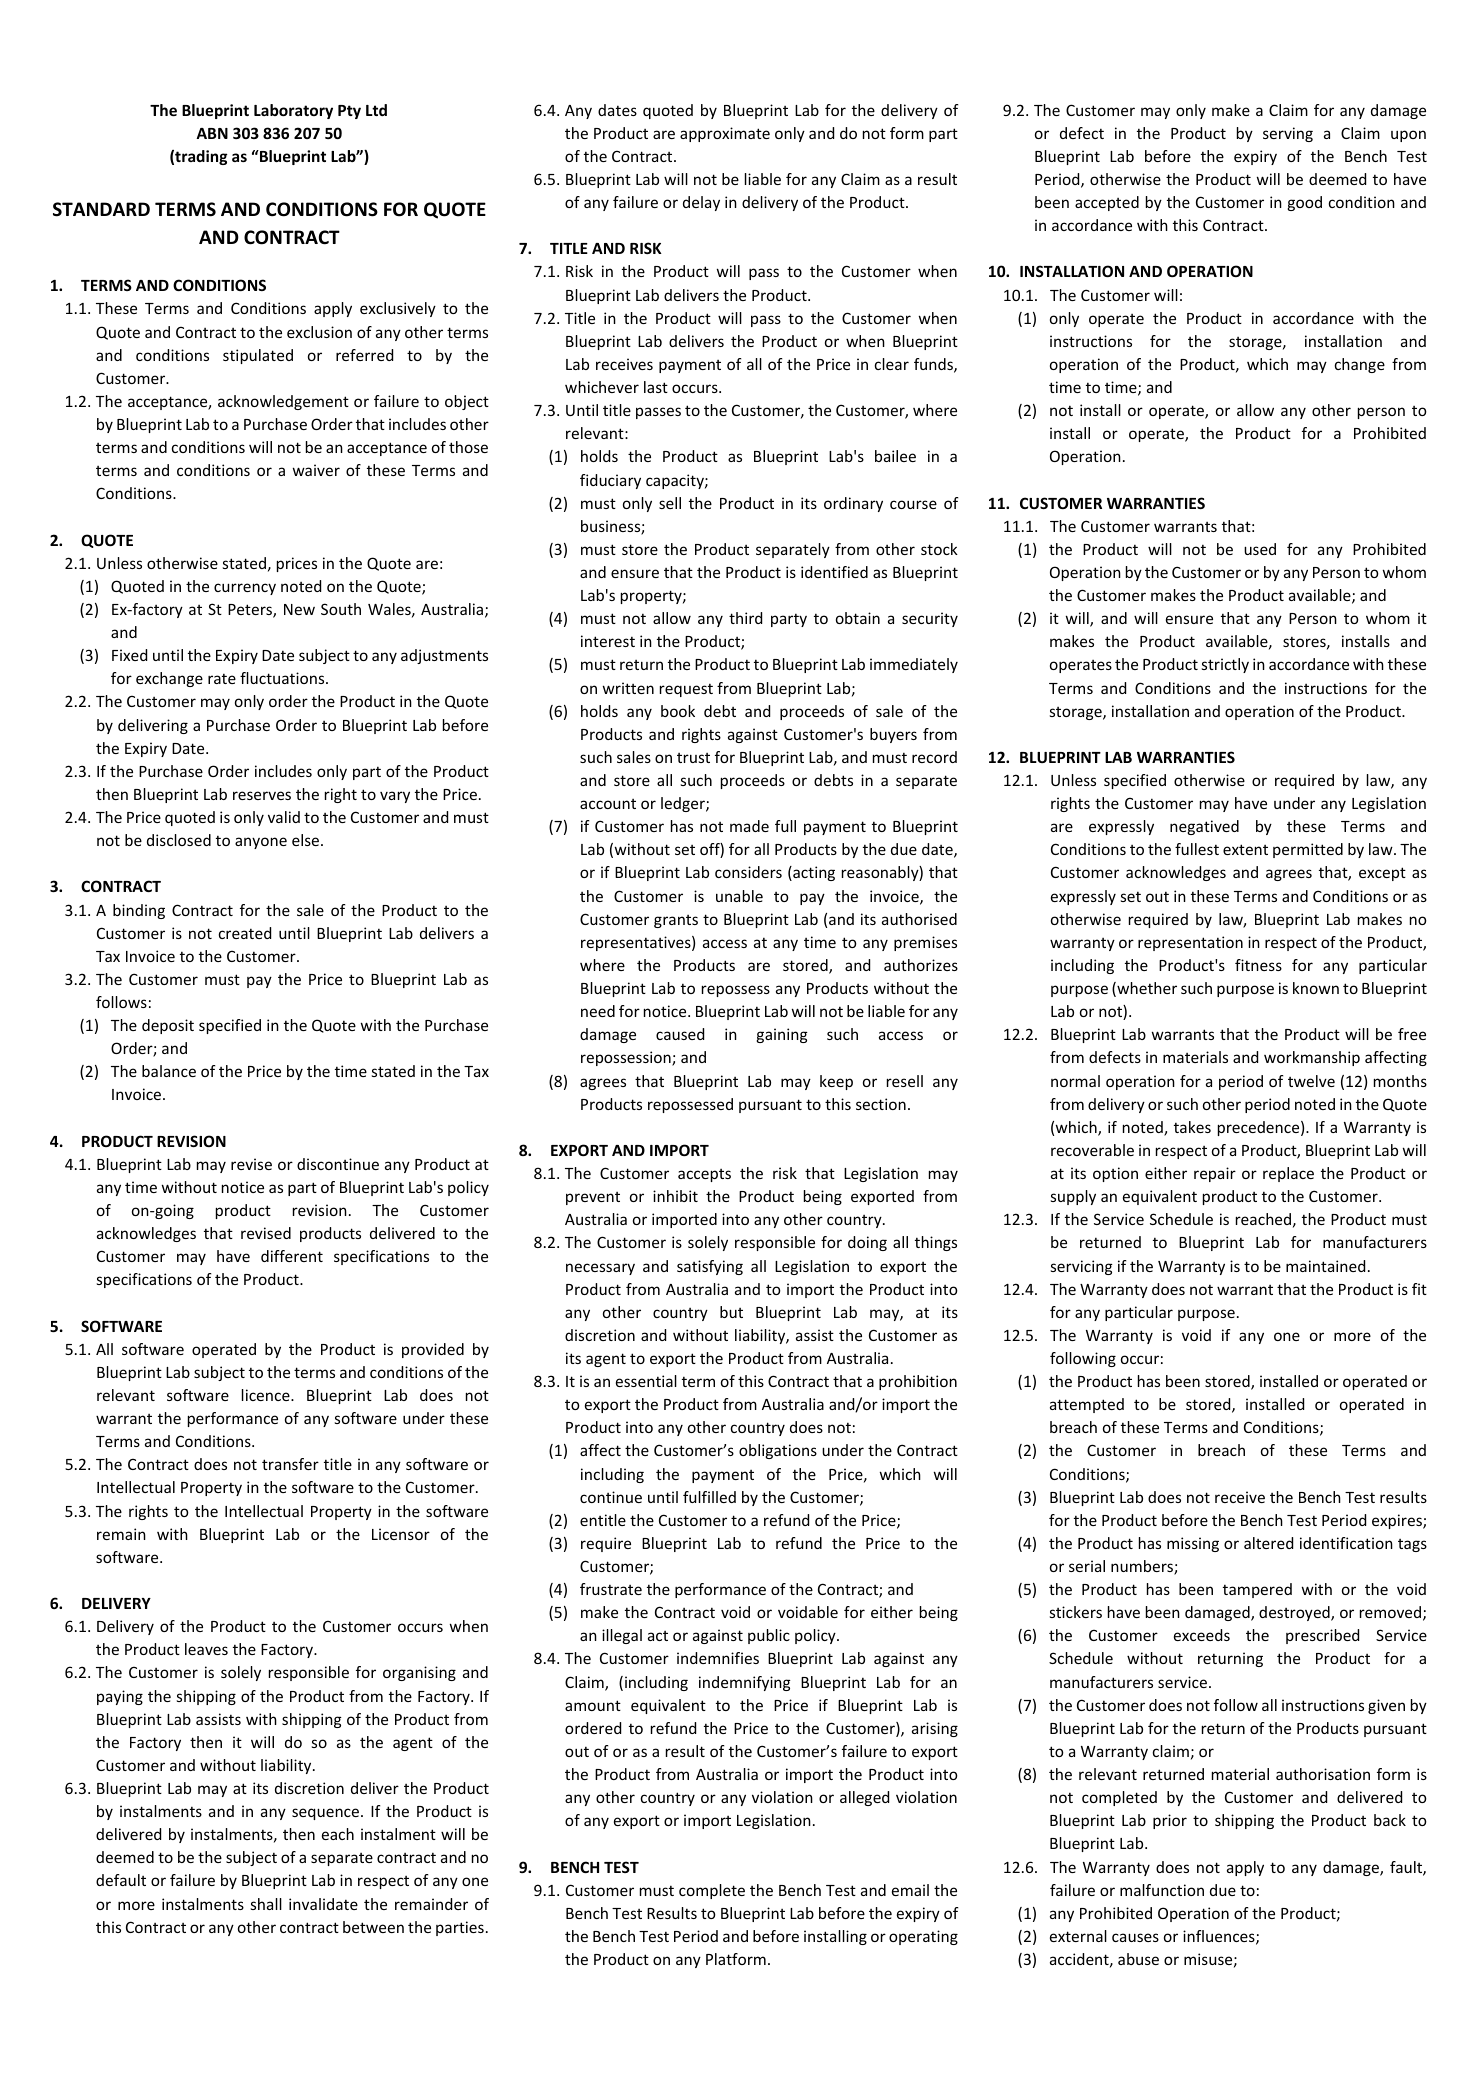  Describe the element at coordinates (725, 134) in the screenshot. I see `approximate` at that location.
